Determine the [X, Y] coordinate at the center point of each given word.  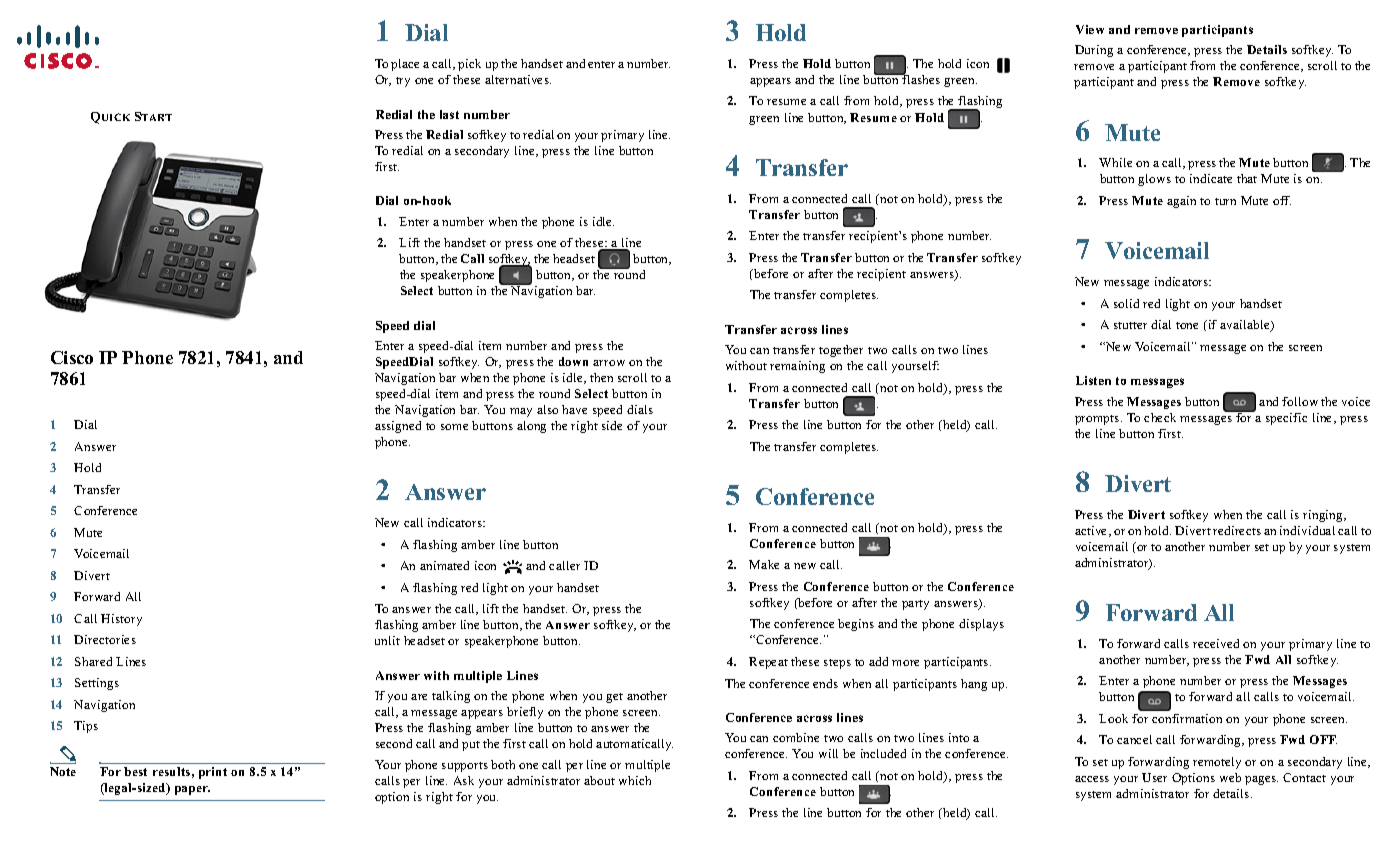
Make [764, 564]
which [635, 780]
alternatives [518, 79]
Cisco [72, 357]
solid [1126, 303]
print [213, 773]
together [841, 351]
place [405, 65]
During [1094, 51]
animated [444, 565]
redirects [1237, 530]
